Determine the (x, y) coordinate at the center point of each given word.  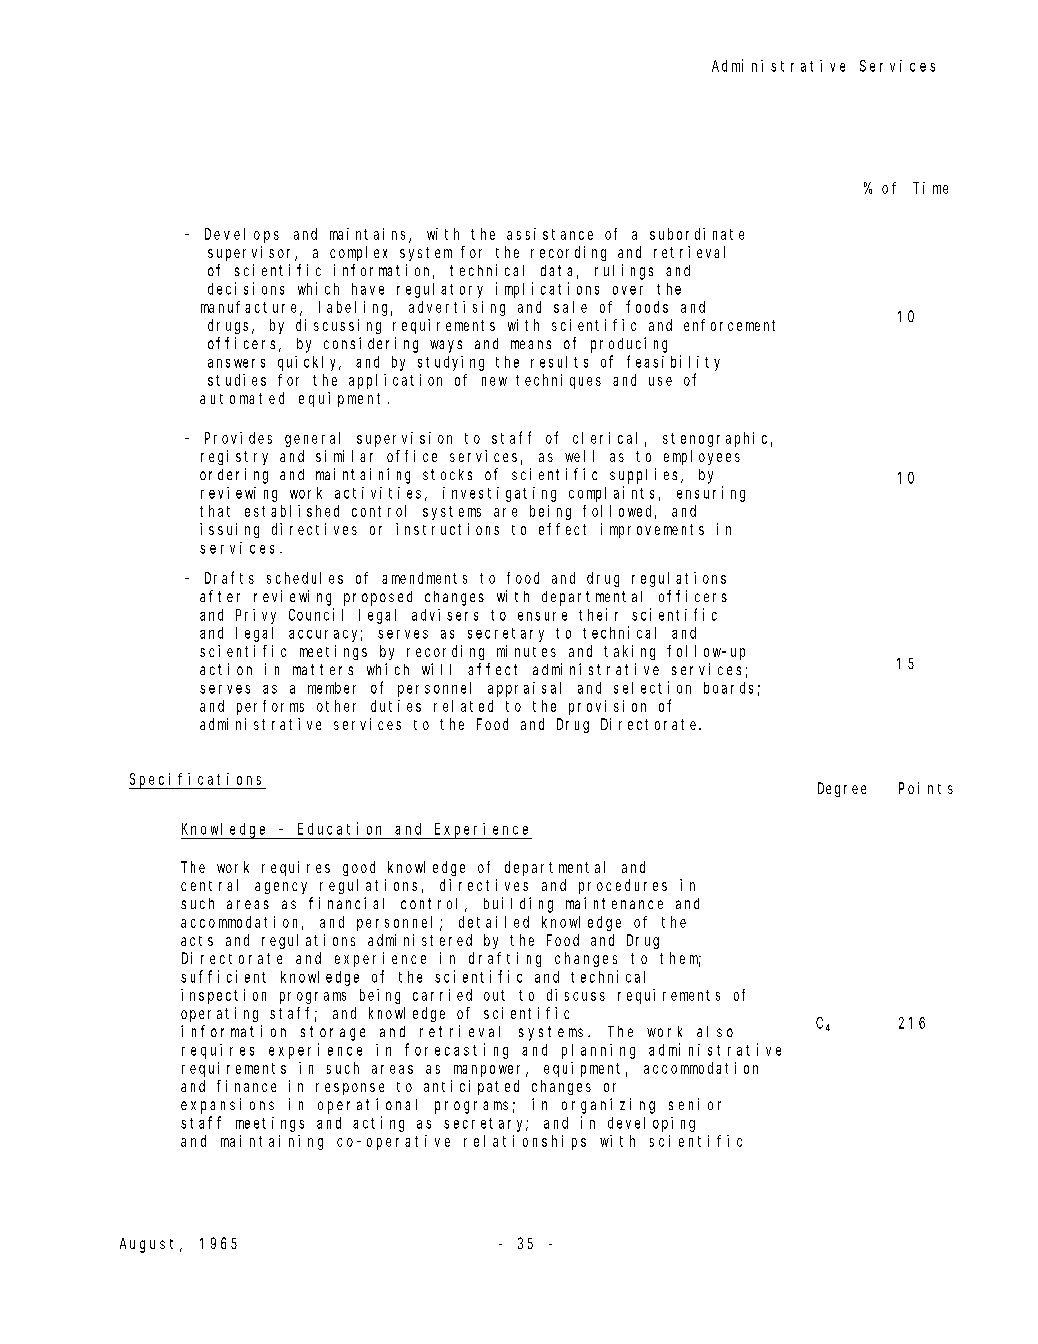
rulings (624, 272)
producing (629, 345)
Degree (842, 789)
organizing (608, 1106)
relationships (525, 1142)
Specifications (197, 781)
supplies (646, 476)
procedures (623, 886)
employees (702, 457)
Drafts (229, 577)
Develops (242, 235)
